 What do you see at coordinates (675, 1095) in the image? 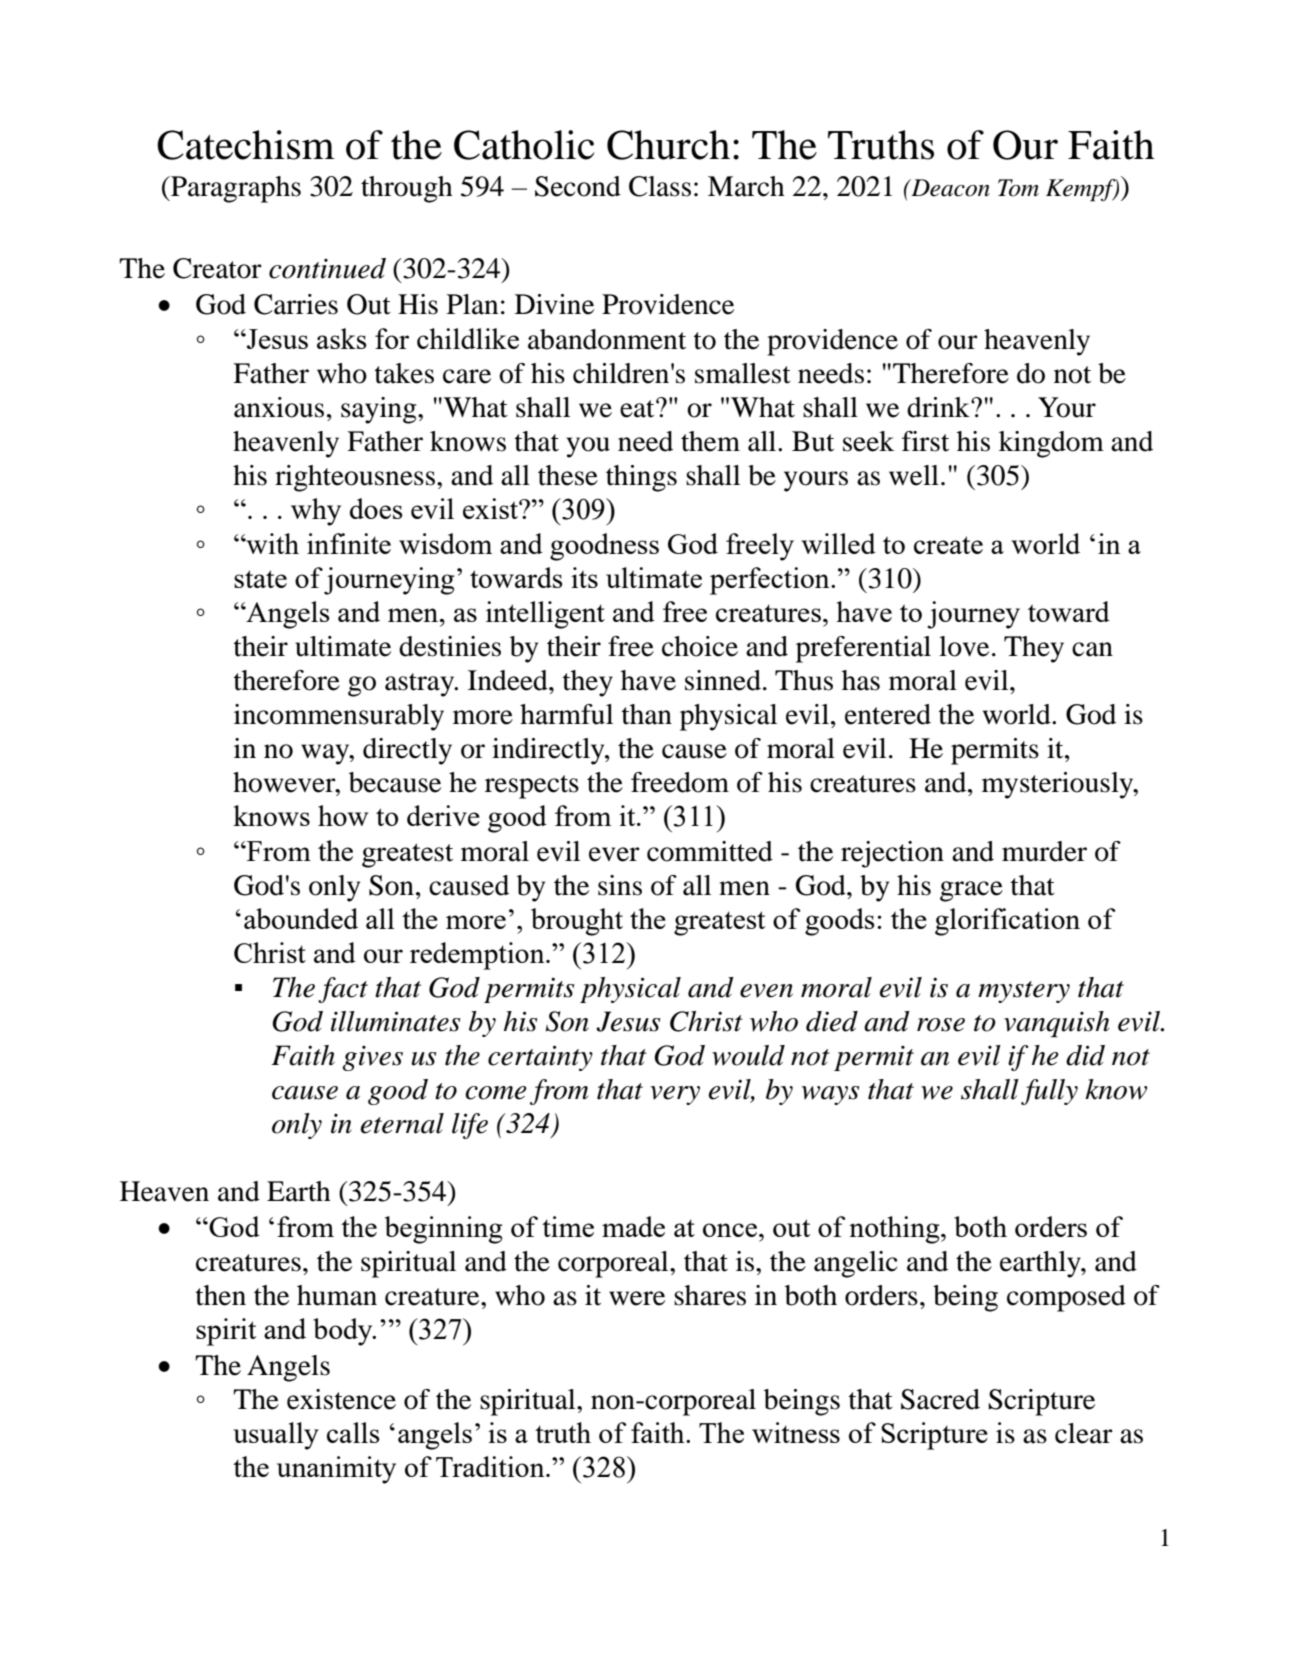
I see `very` at bounding box center [675, 1095].
